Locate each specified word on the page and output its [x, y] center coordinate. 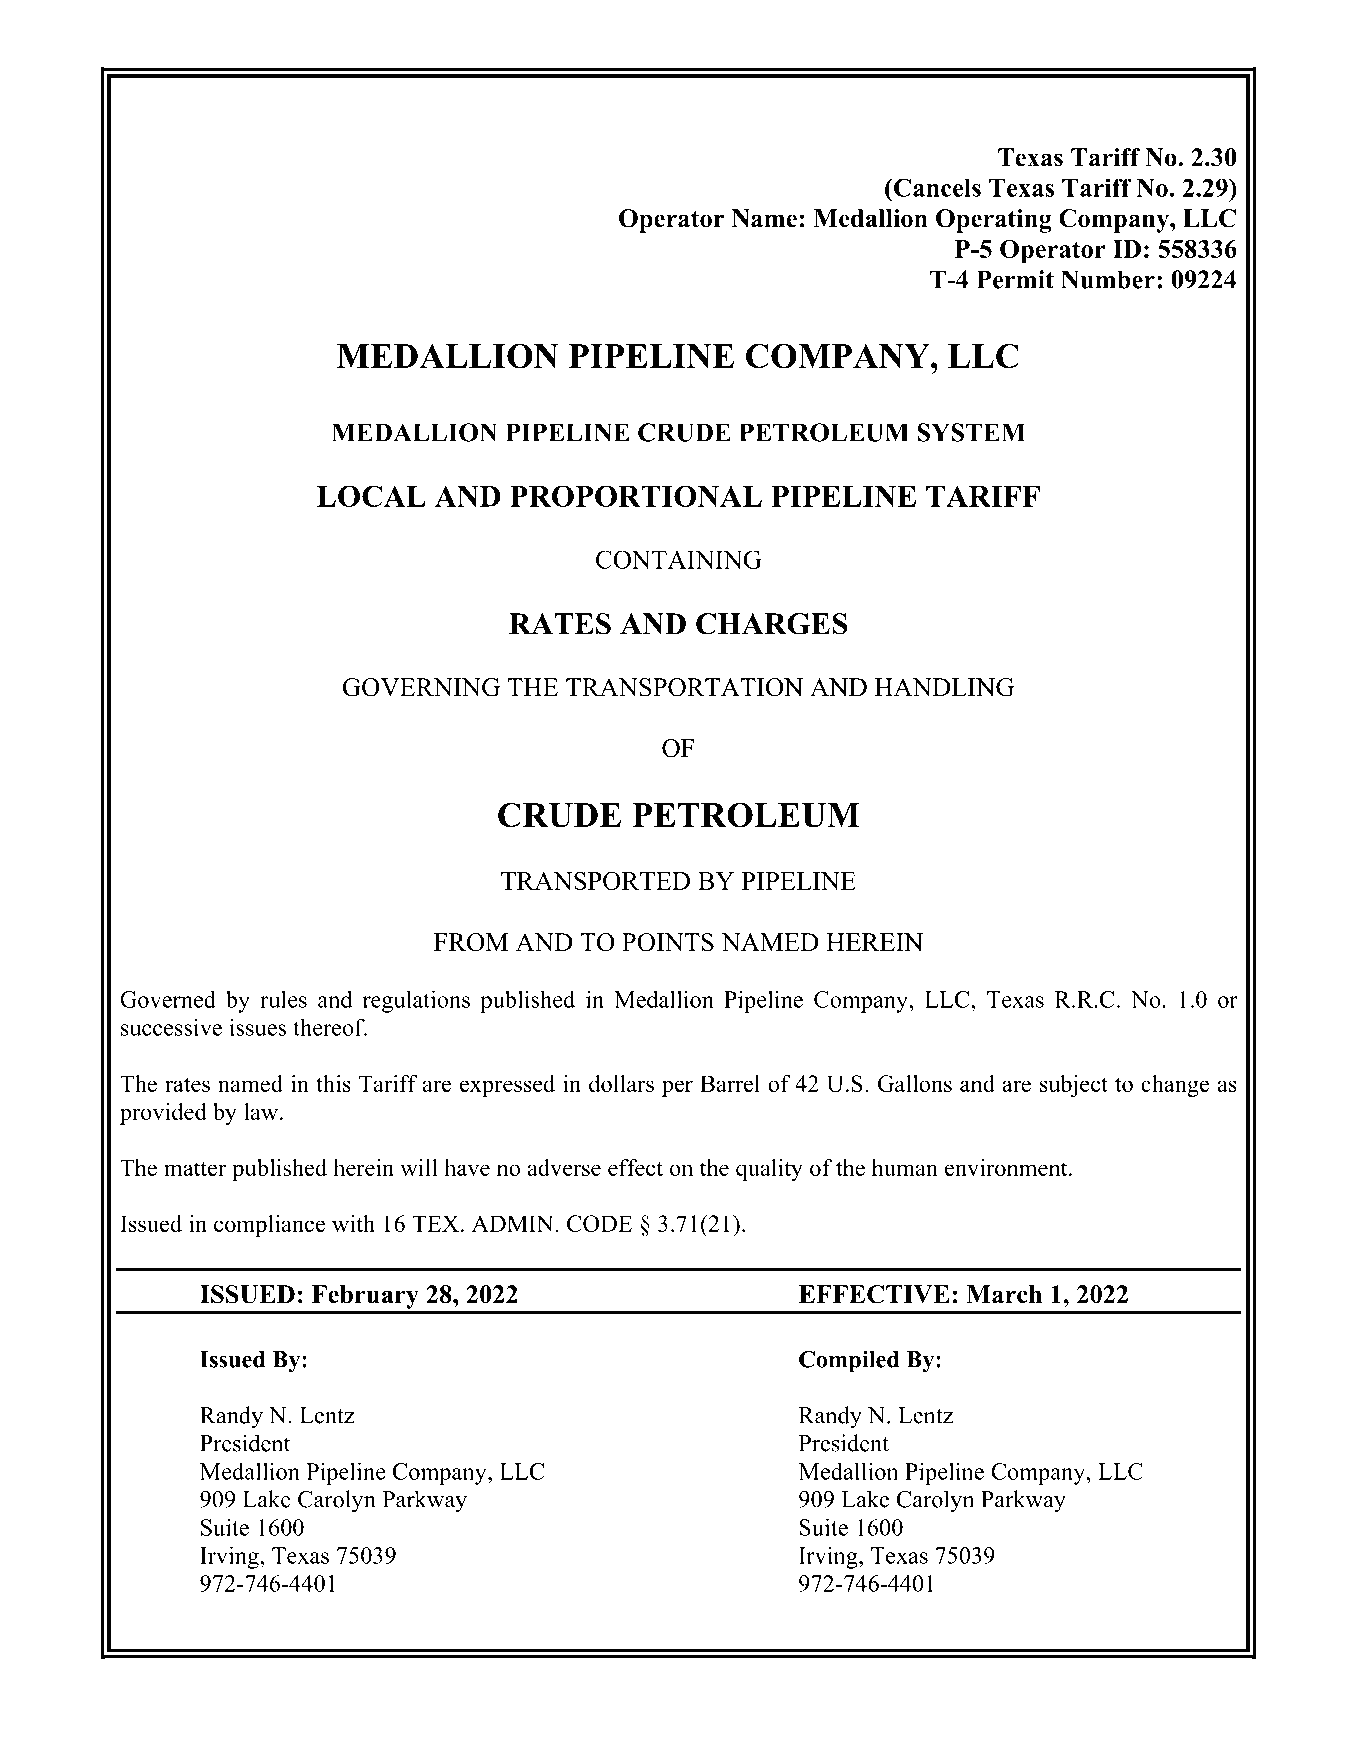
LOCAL [371, 496]
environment [1007, 1167]
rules [283, 999]
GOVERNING [421, 687]
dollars [621, 1083]
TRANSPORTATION [684, 687]
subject [1074, 1086]
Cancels [936, 187]
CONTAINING [679, 559]
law [262, 1111]
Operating [994, 221]
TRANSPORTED [595, 880]
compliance [269, 1226]
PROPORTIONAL [636, 496]
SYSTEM [971, 432]
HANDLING [944, 687]
